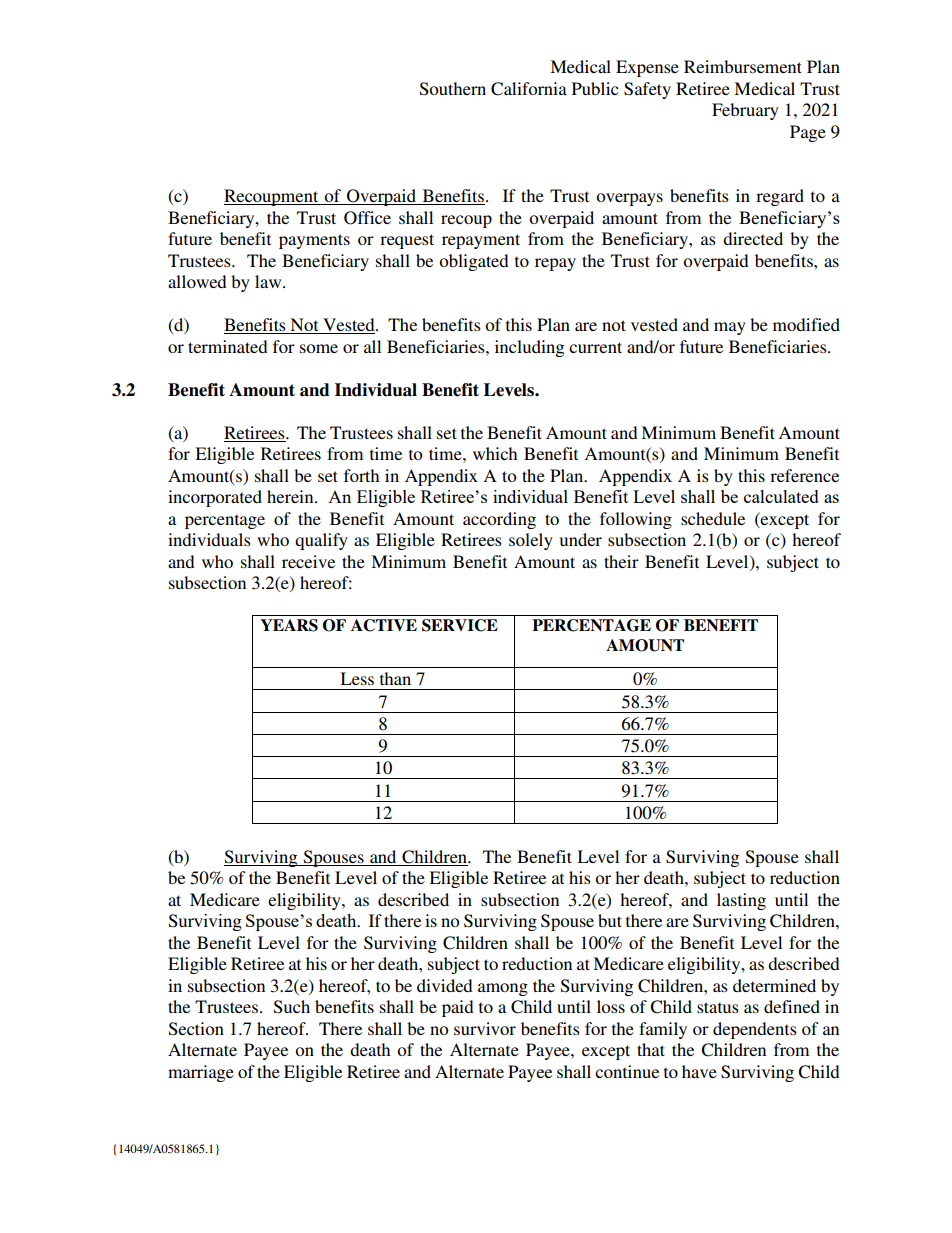 Image resolution: width=952 pixels, height=1233 pixels. I want to click on solely, so click(531, 541).
